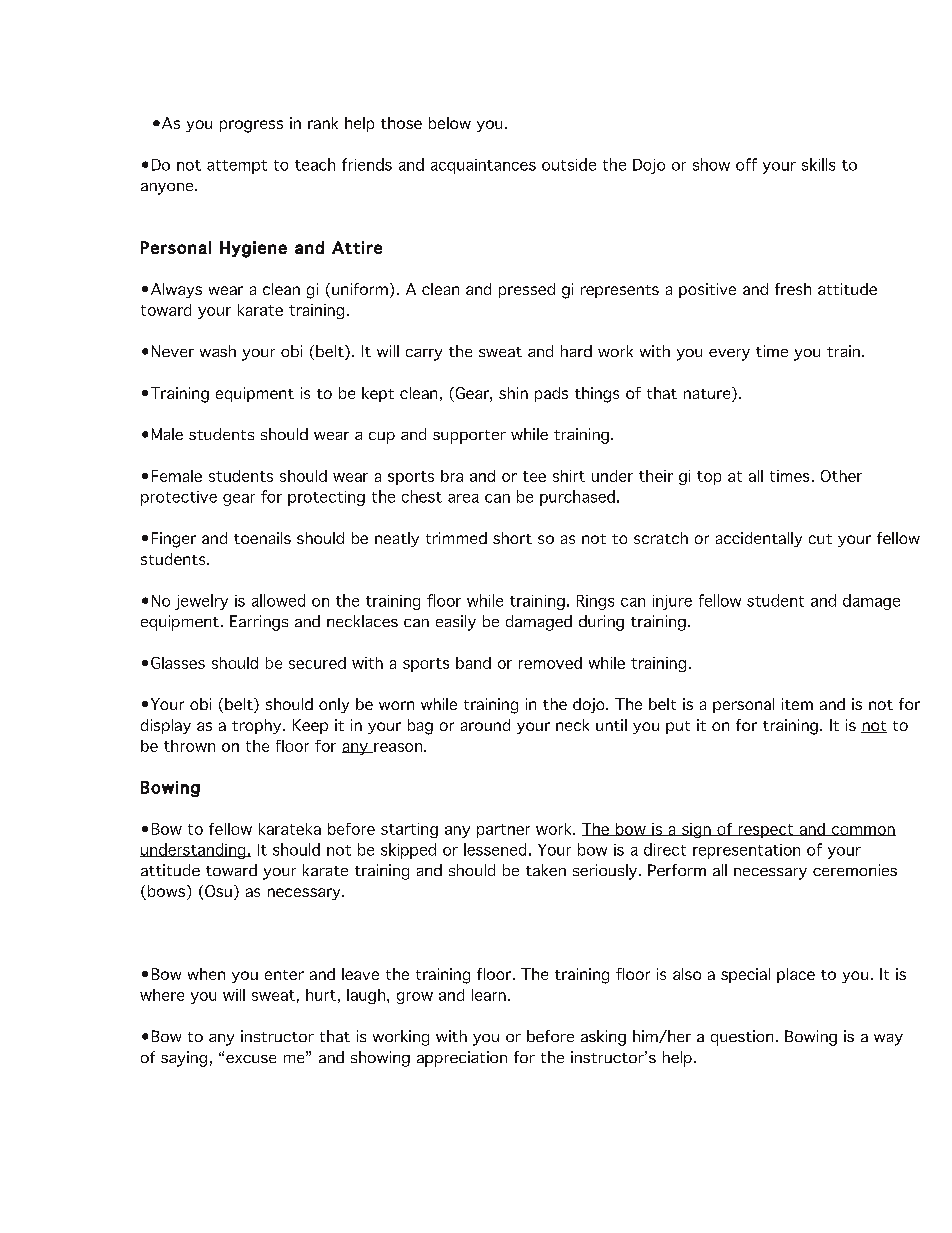 The width and height of the page is (952, 1233). Describe the element at coordinates (742, 1038) in the page. I see `question` at that location.
